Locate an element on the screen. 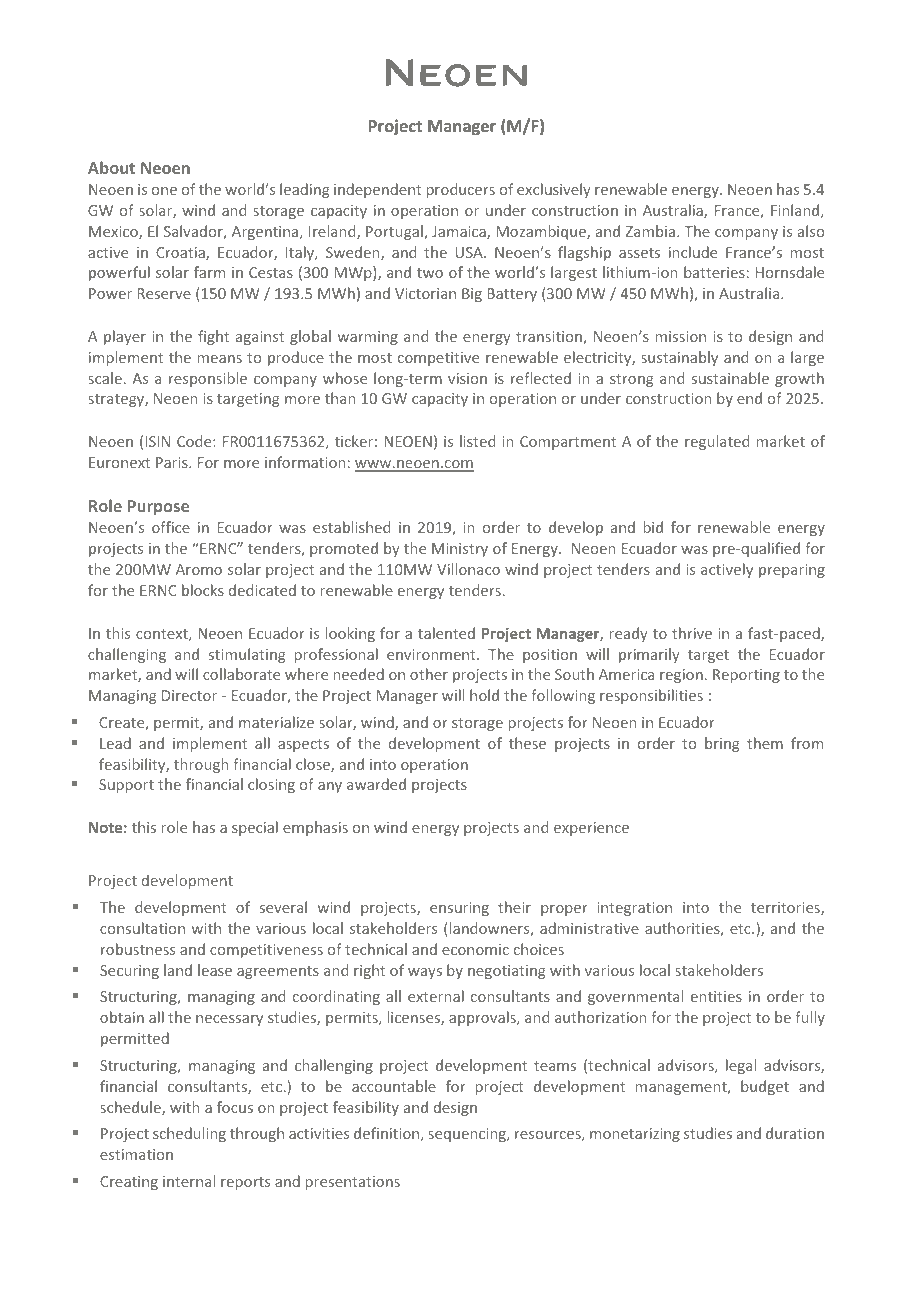  definition is located at coordinates (388, 1134).
